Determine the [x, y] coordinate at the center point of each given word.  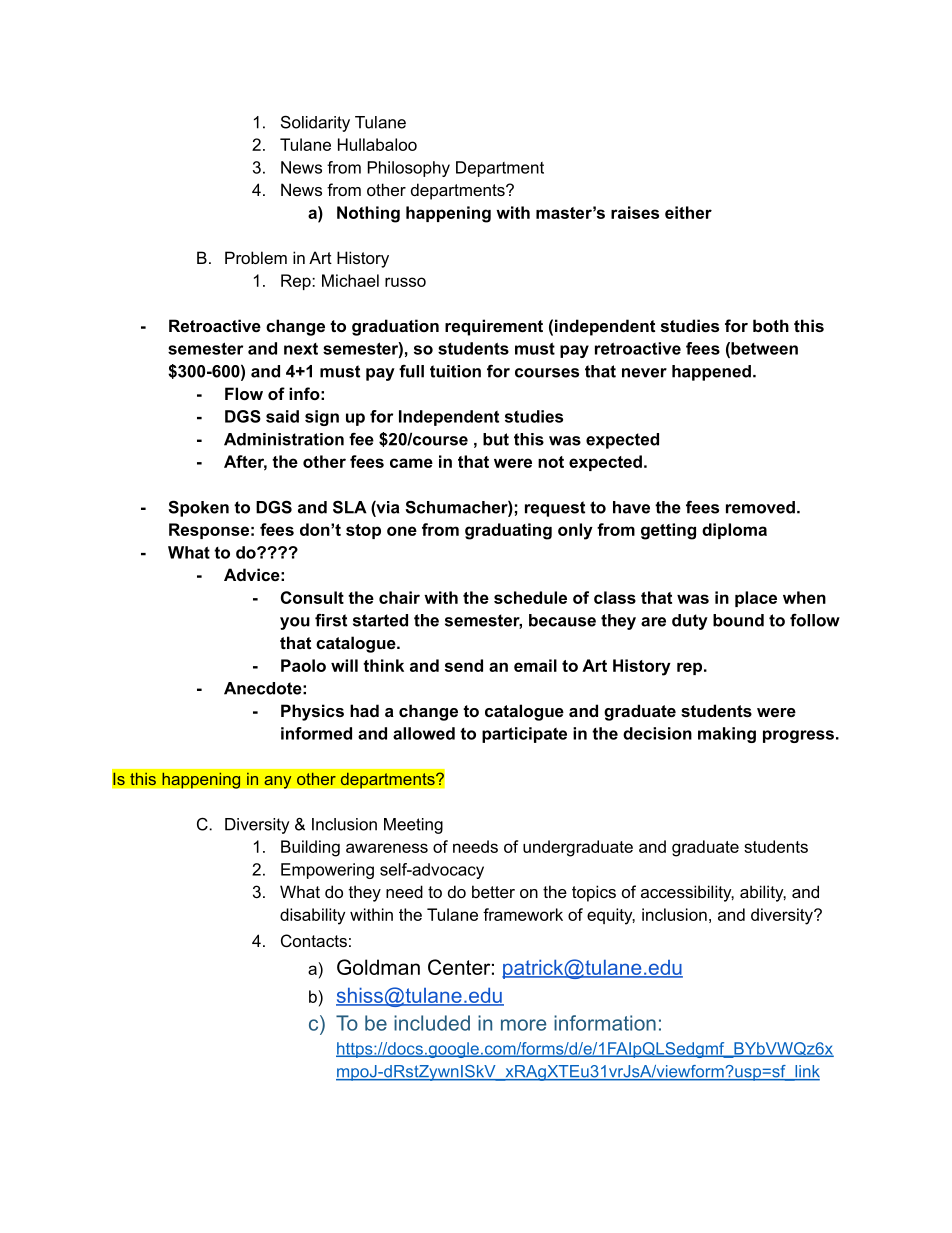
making [727, 735]
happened [711, 373]
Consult [312, 597]
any [278, 782]
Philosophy [409, 169]
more [523, 1025]
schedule [530, 597]
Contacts [314, 940]
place [756, 599]
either [688, 212]
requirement [494, 327]
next [301, 349]
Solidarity [315, 123]
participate [524, 735]
